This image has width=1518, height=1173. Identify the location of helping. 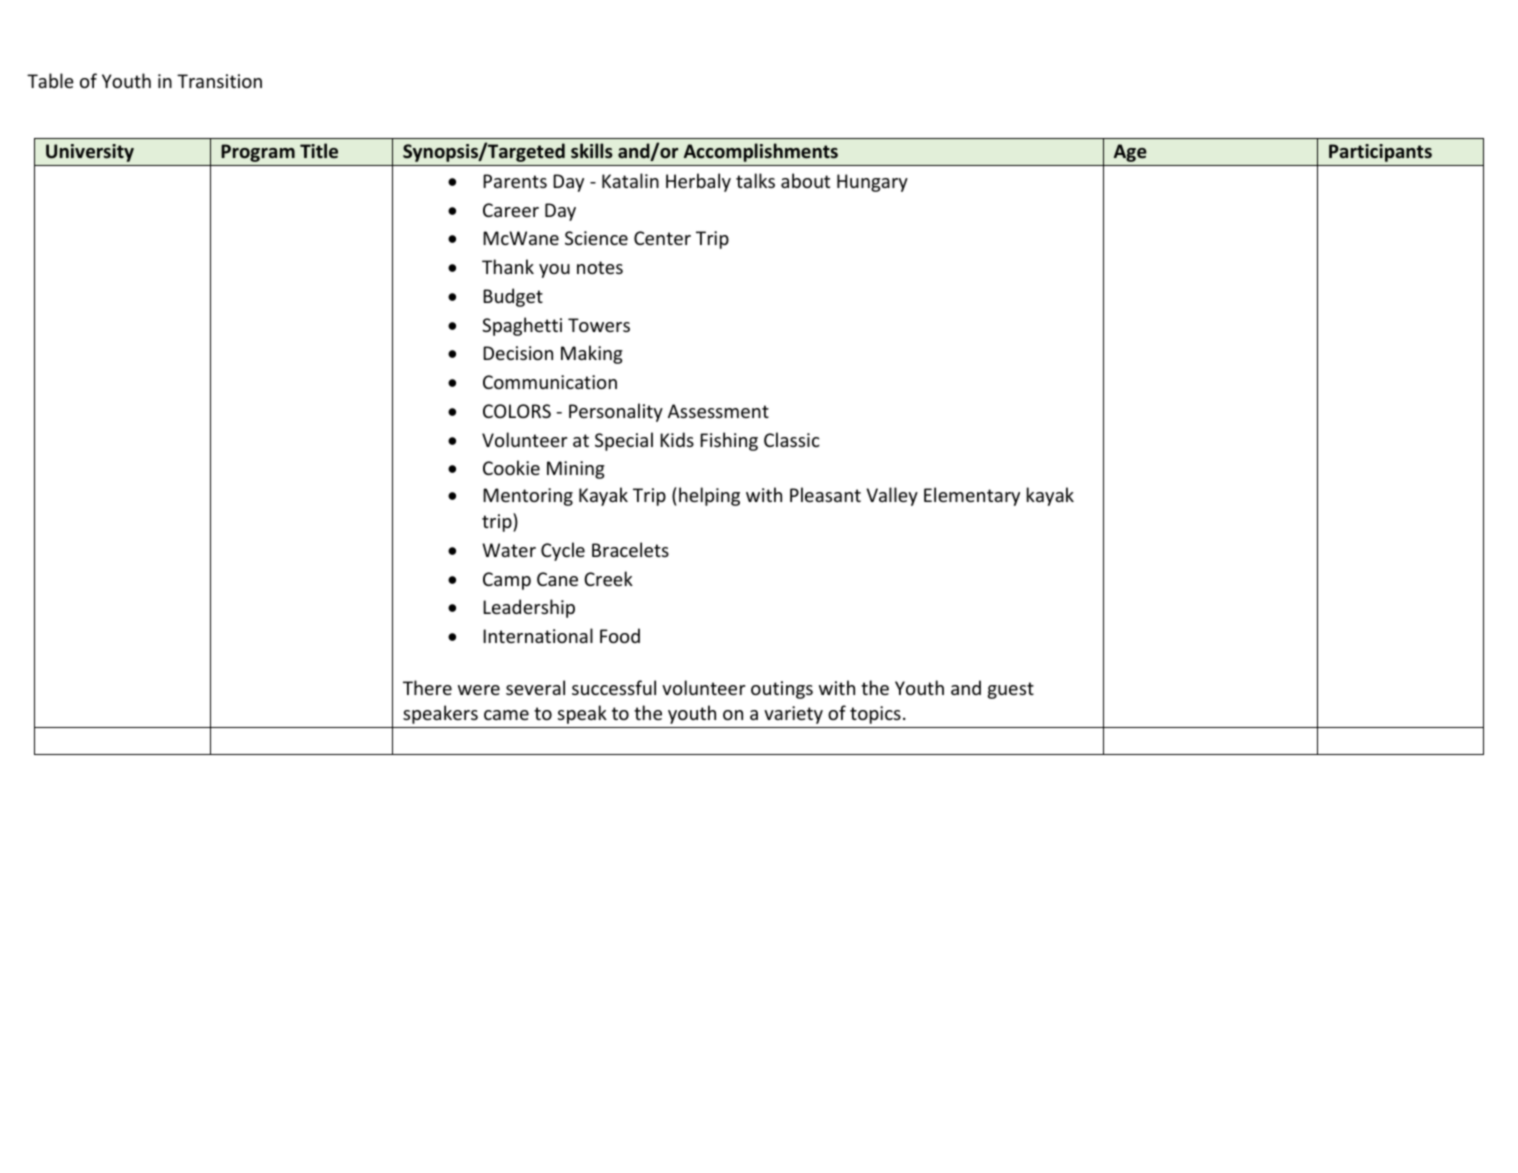
(709, 496).
